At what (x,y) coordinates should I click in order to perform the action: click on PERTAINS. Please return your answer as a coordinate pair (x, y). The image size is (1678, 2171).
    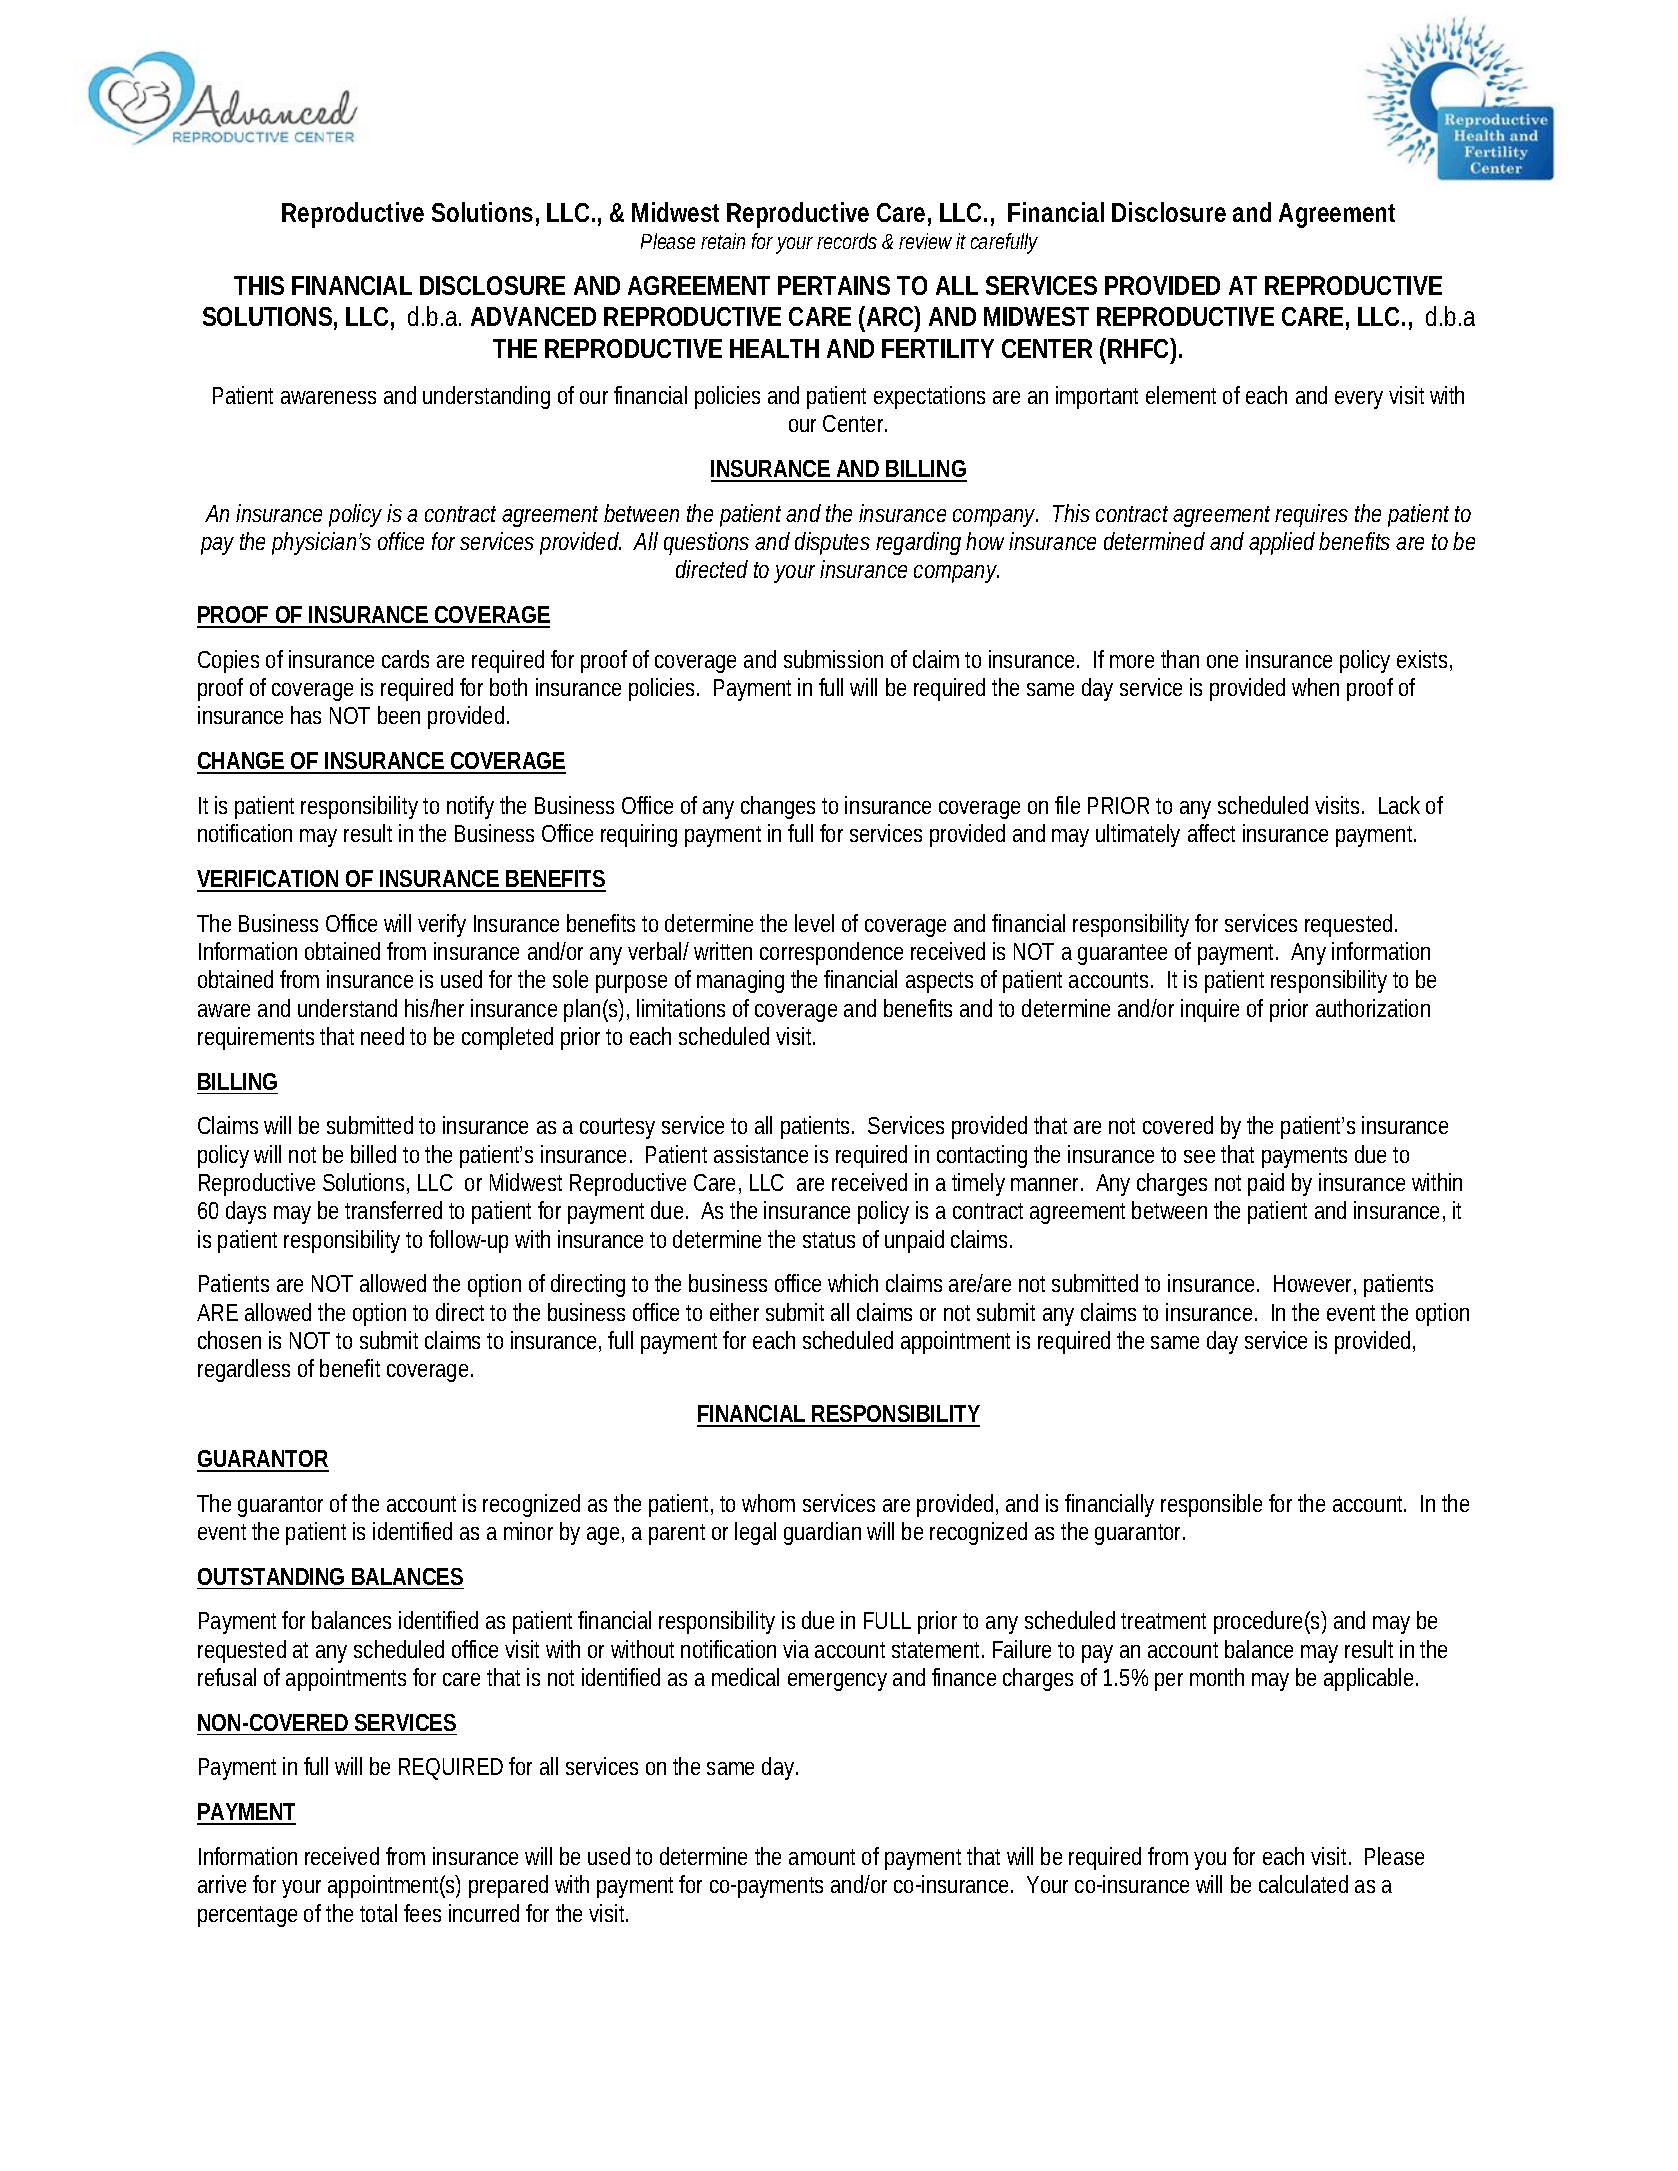
    Looking at the image, I should click on (834, 285).
